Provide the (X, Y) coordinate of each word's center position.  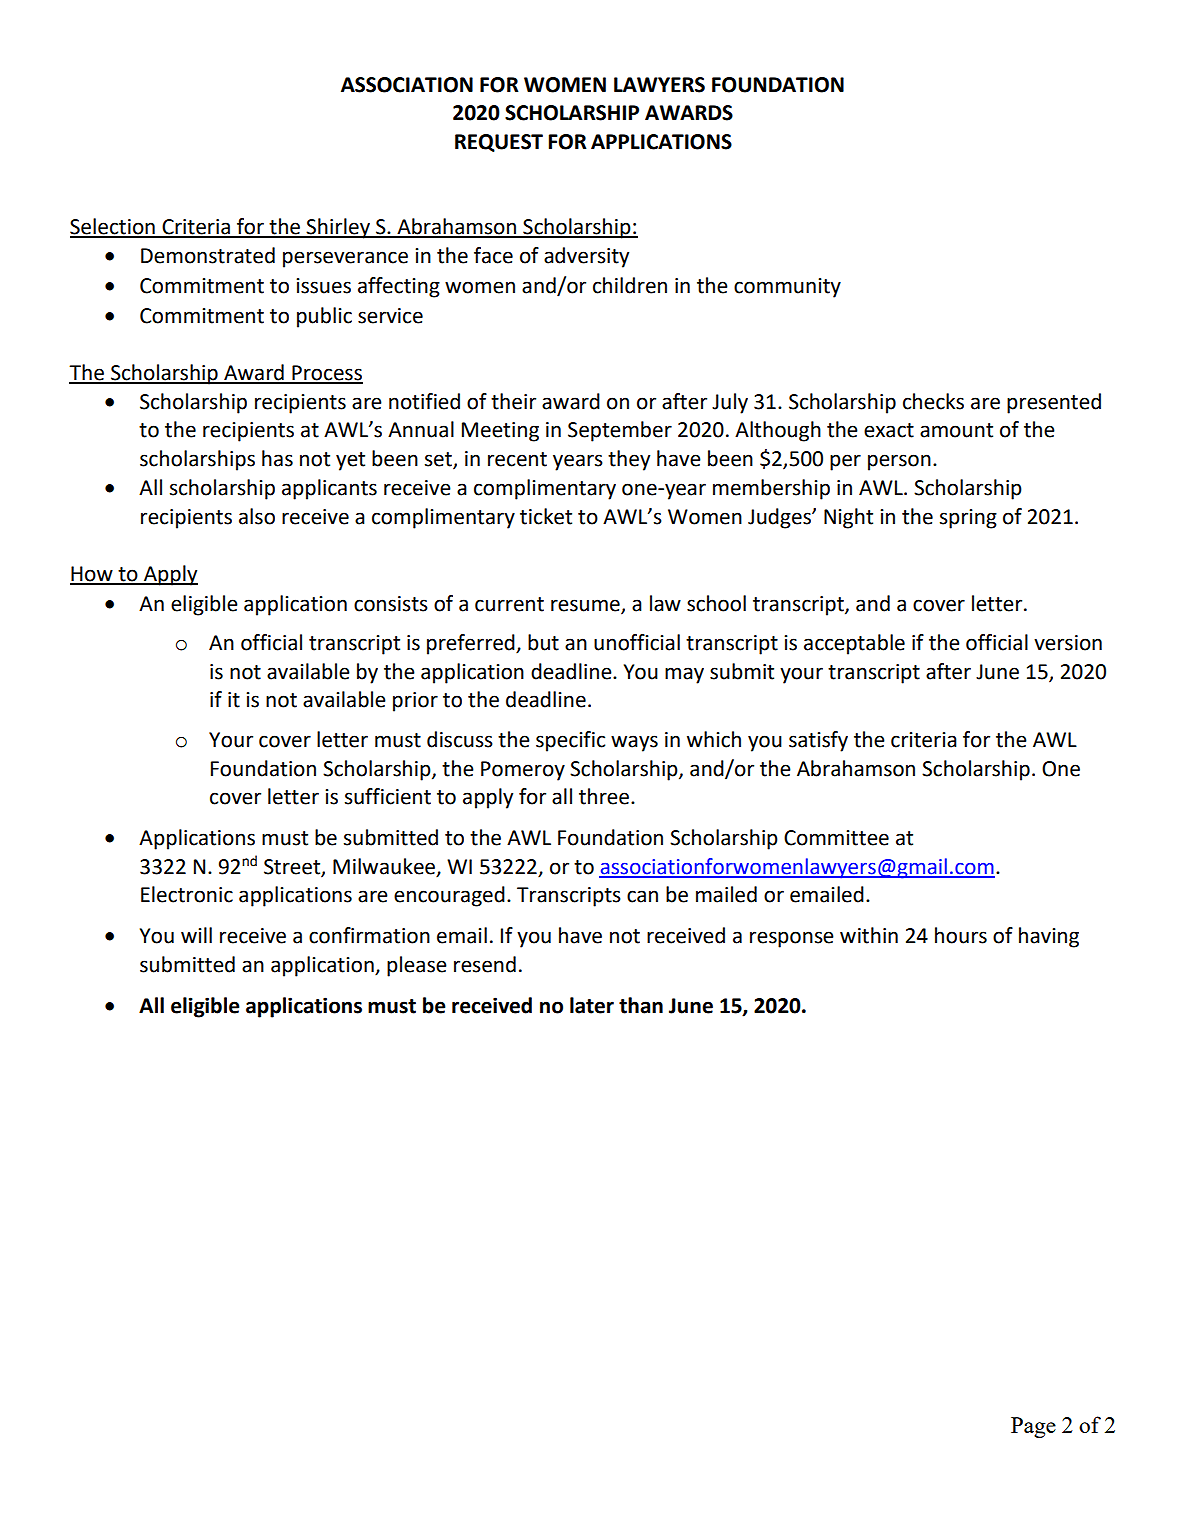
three (605, 796)
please (417, 966)
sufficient (388, 796)
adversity (586, 257)
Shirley (338, 228)
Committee (836, 838)
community (787, 288)
